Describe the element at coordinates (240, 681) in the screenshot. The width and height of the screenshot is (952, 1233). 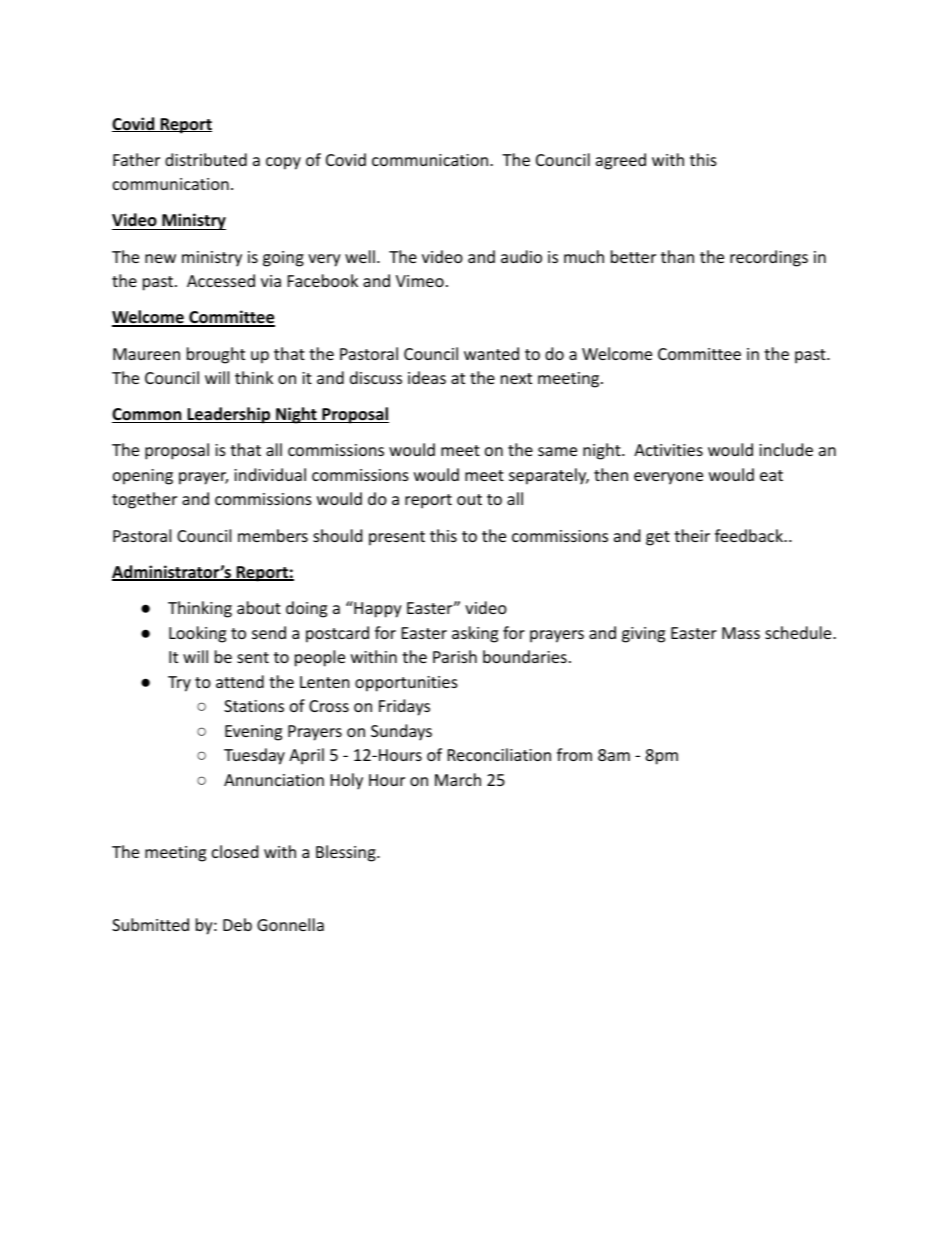
I see `attend` at that location.
